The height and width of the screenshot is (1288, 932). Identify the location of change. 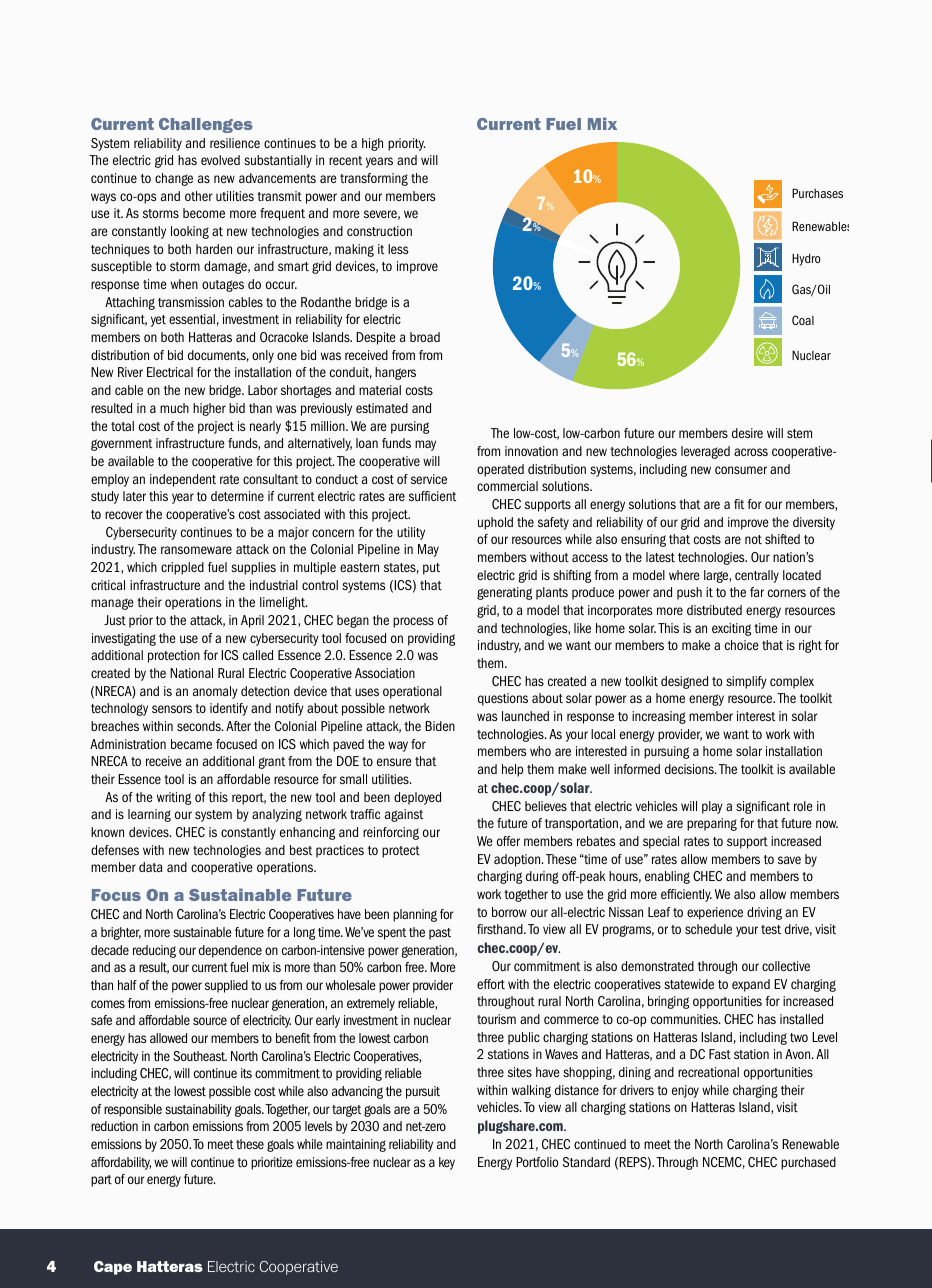
(174, 179).
